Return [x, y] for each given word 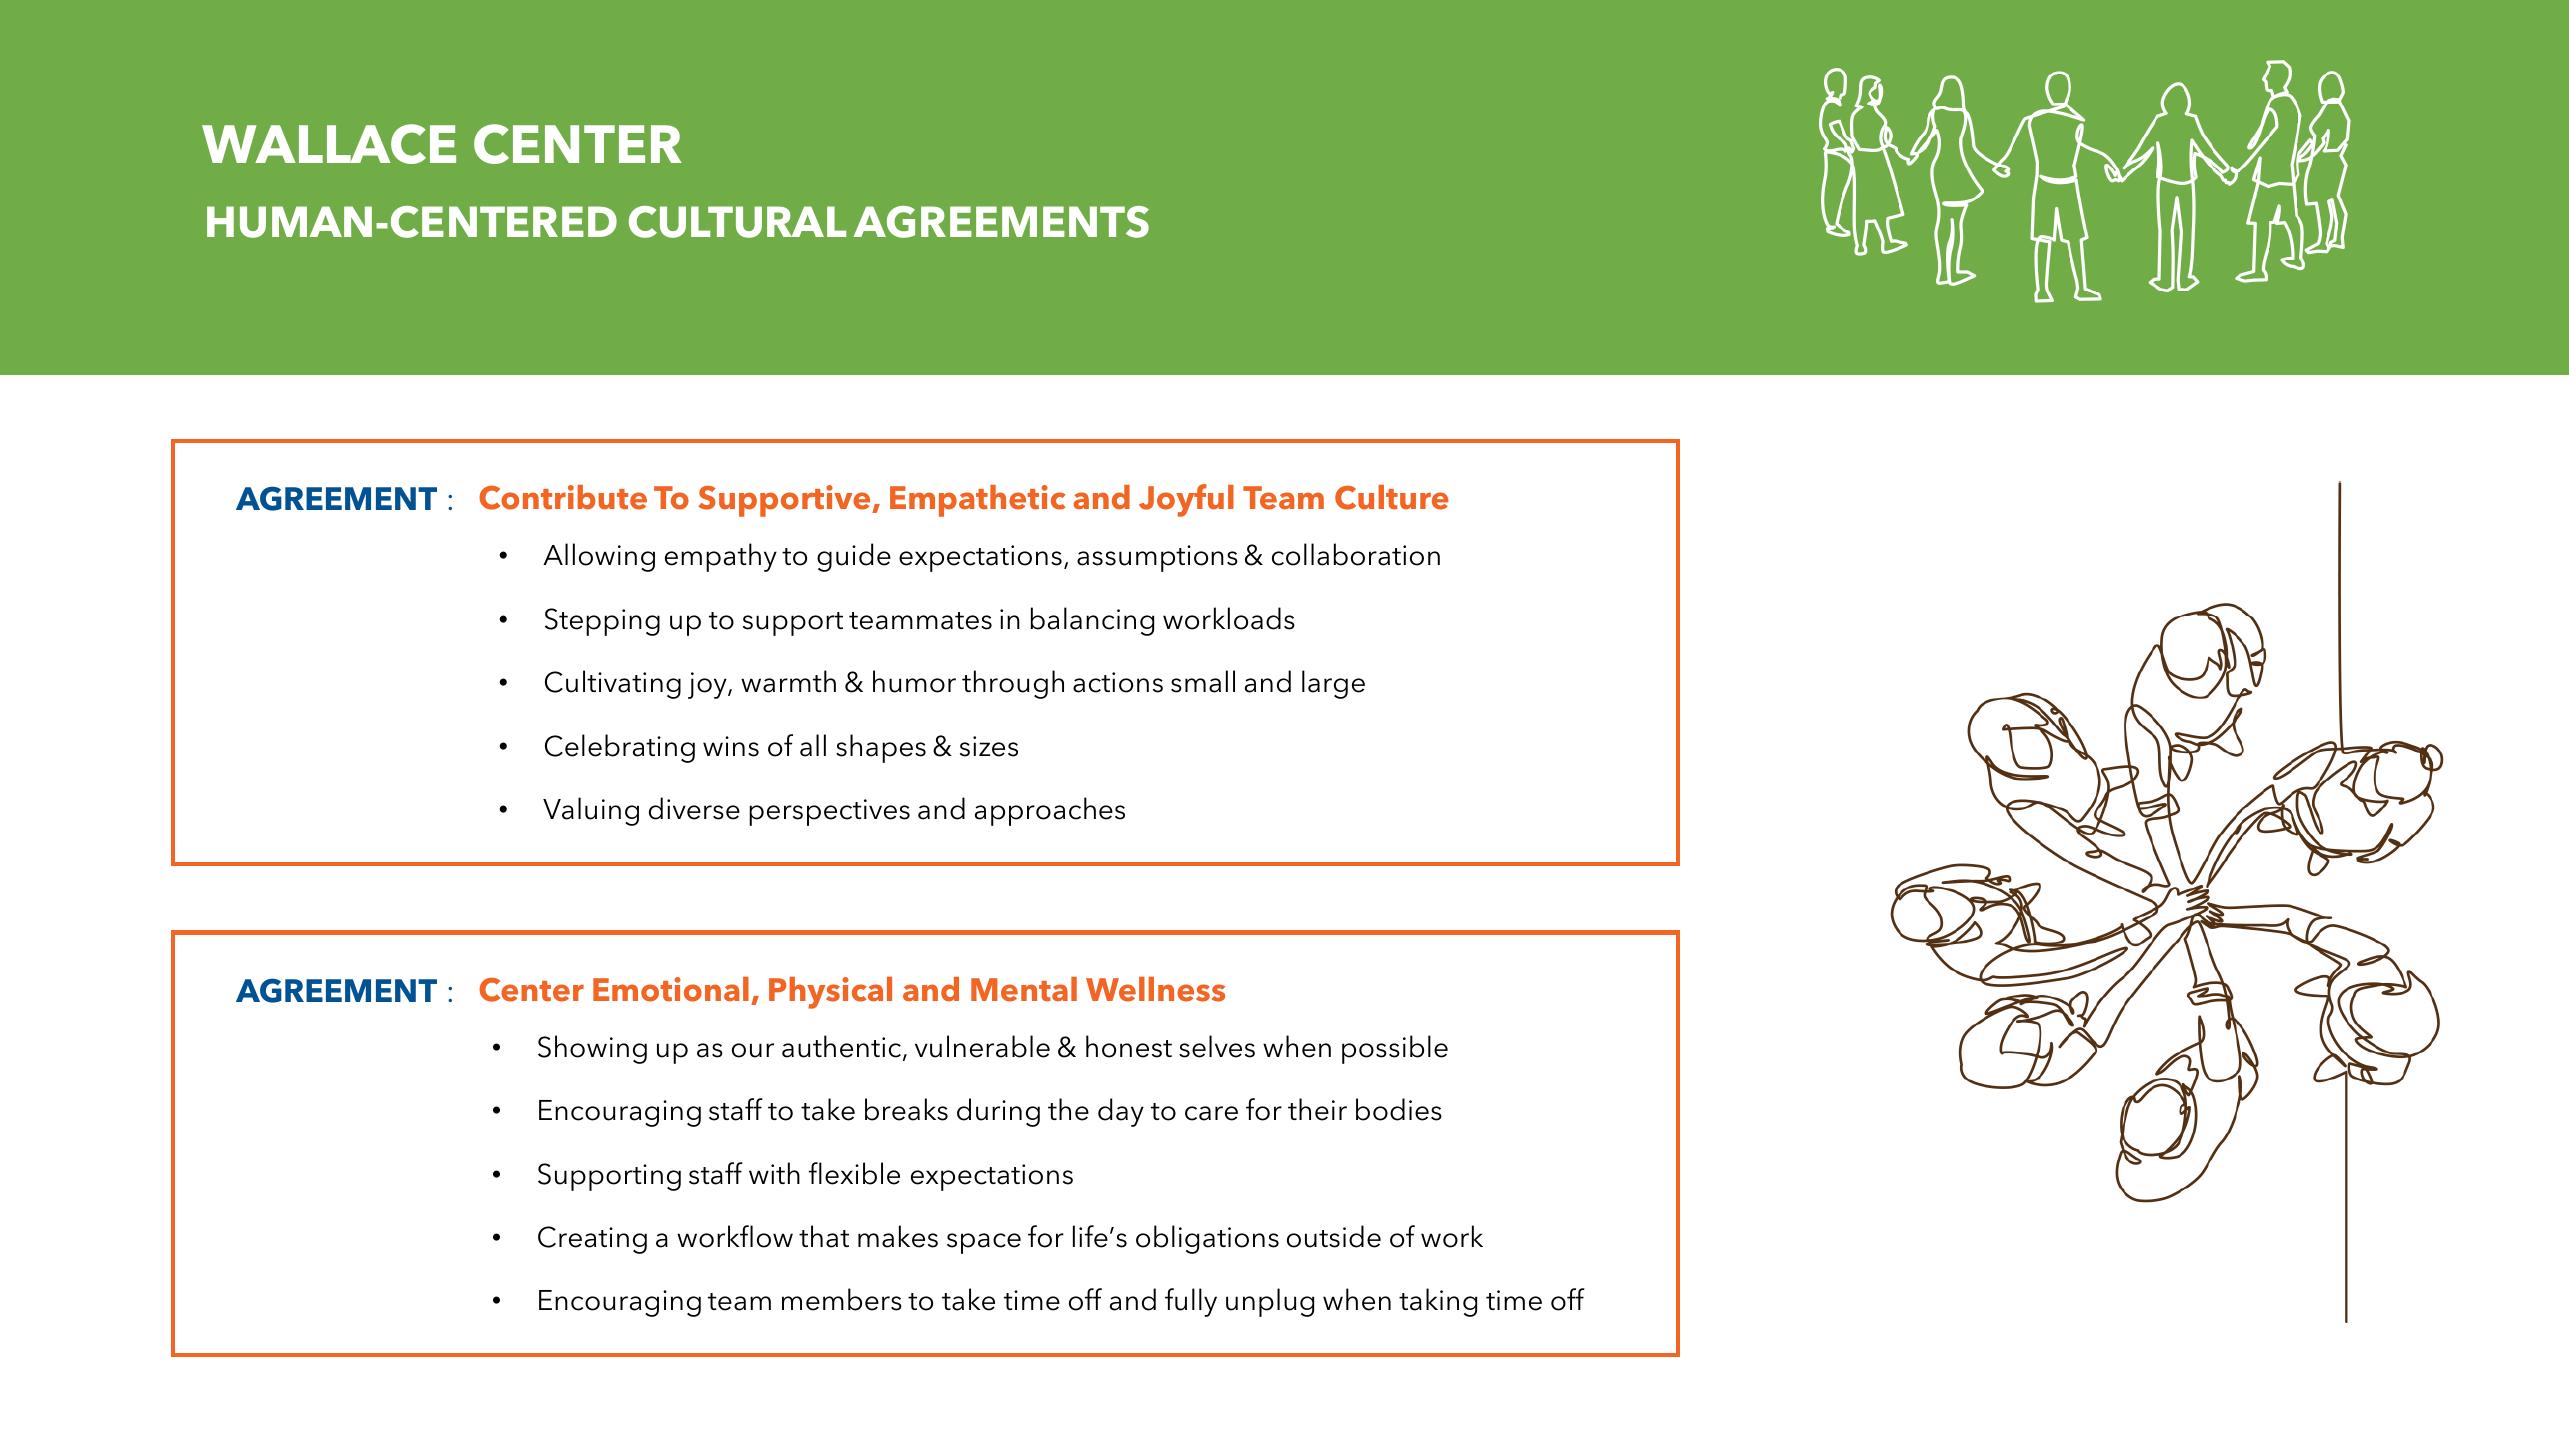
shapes [881, 748]
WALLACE [329, 144]
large [1333, 684]
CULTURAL [737, 222]
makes [898, 1236]
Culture [1392, 497]
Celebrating [620, 748]
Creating [592, 1240]
